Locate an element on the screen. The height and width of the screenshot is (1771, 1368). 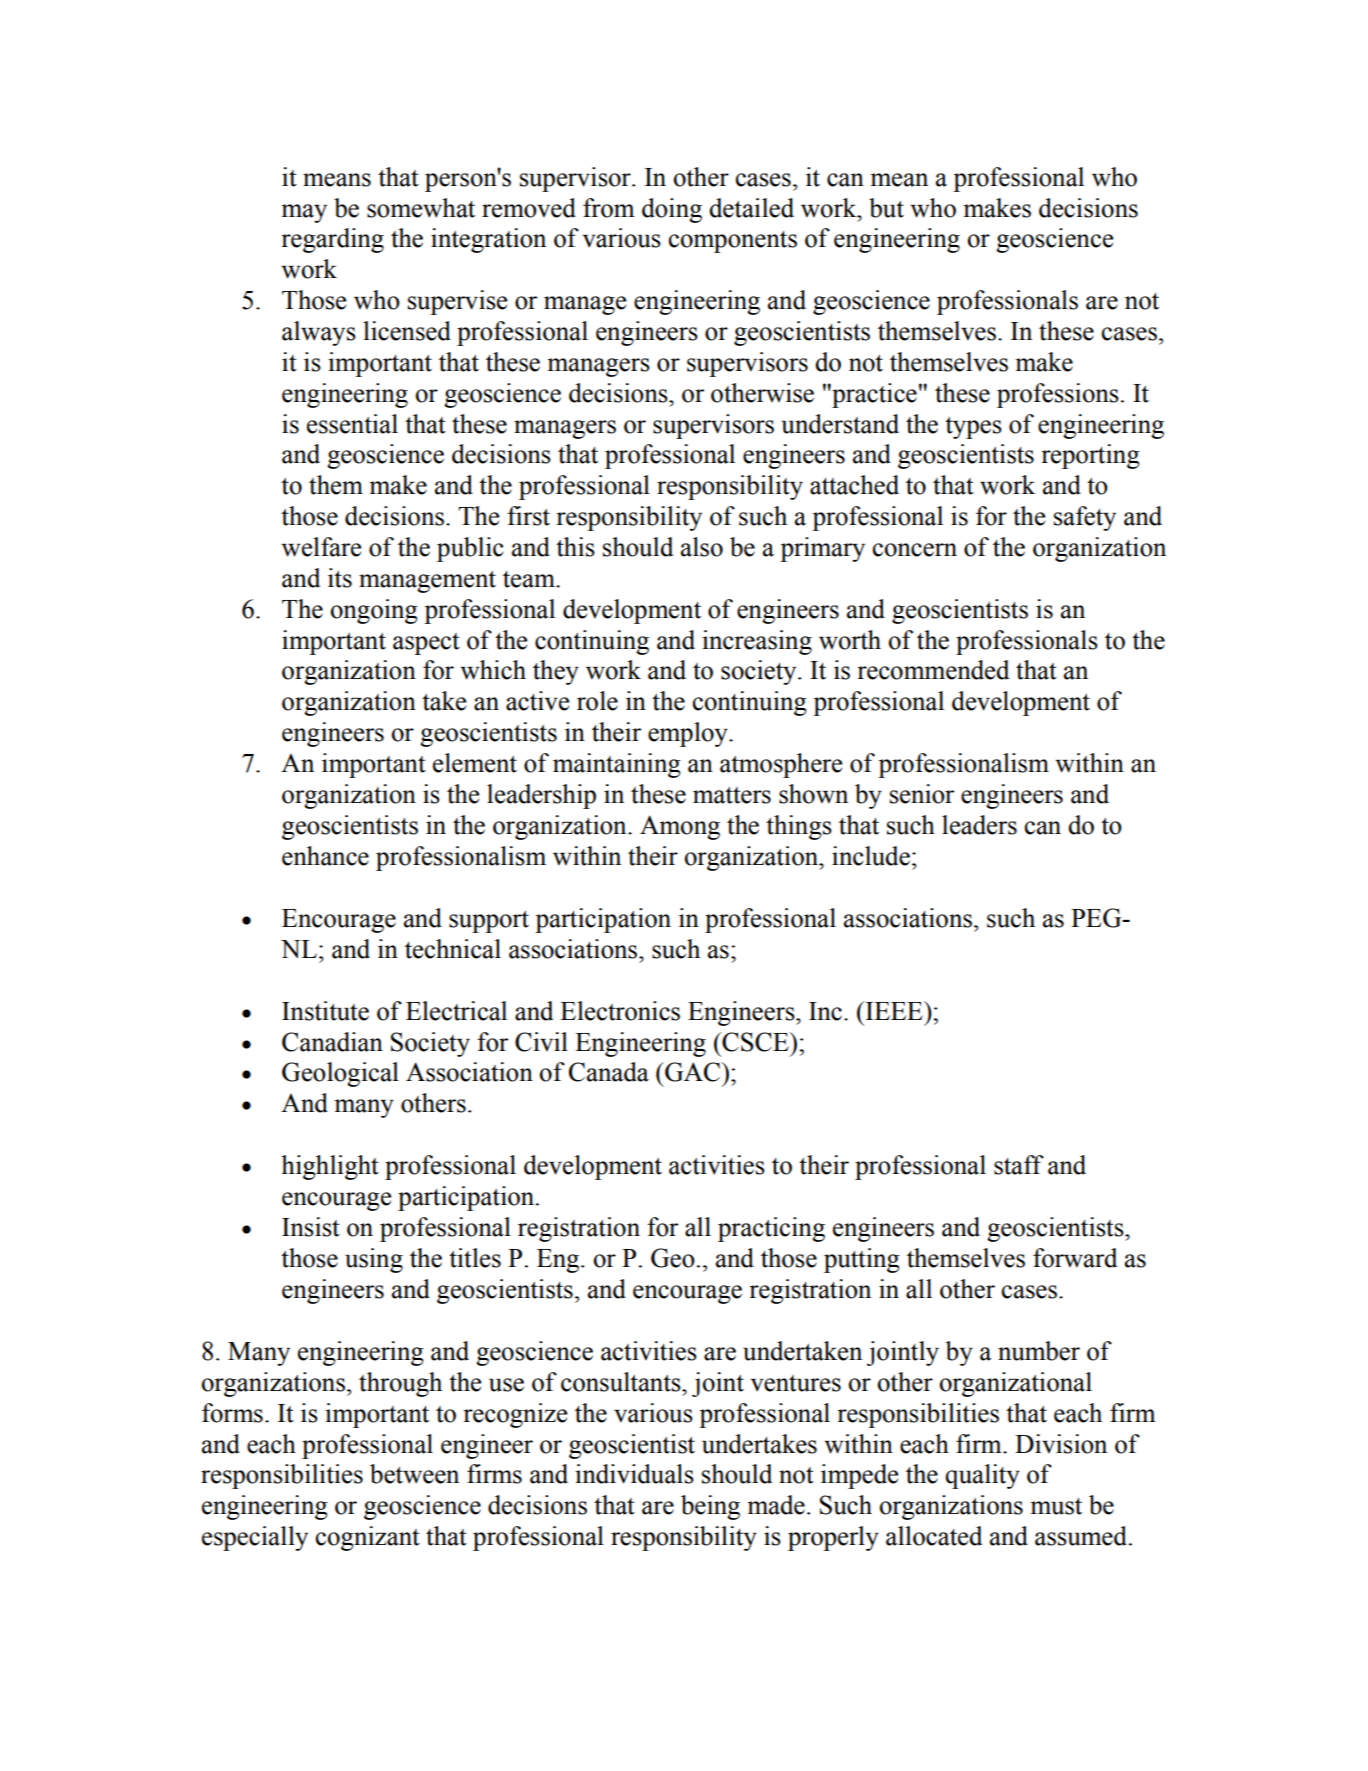
doing is located at coordinates (672, 210).
